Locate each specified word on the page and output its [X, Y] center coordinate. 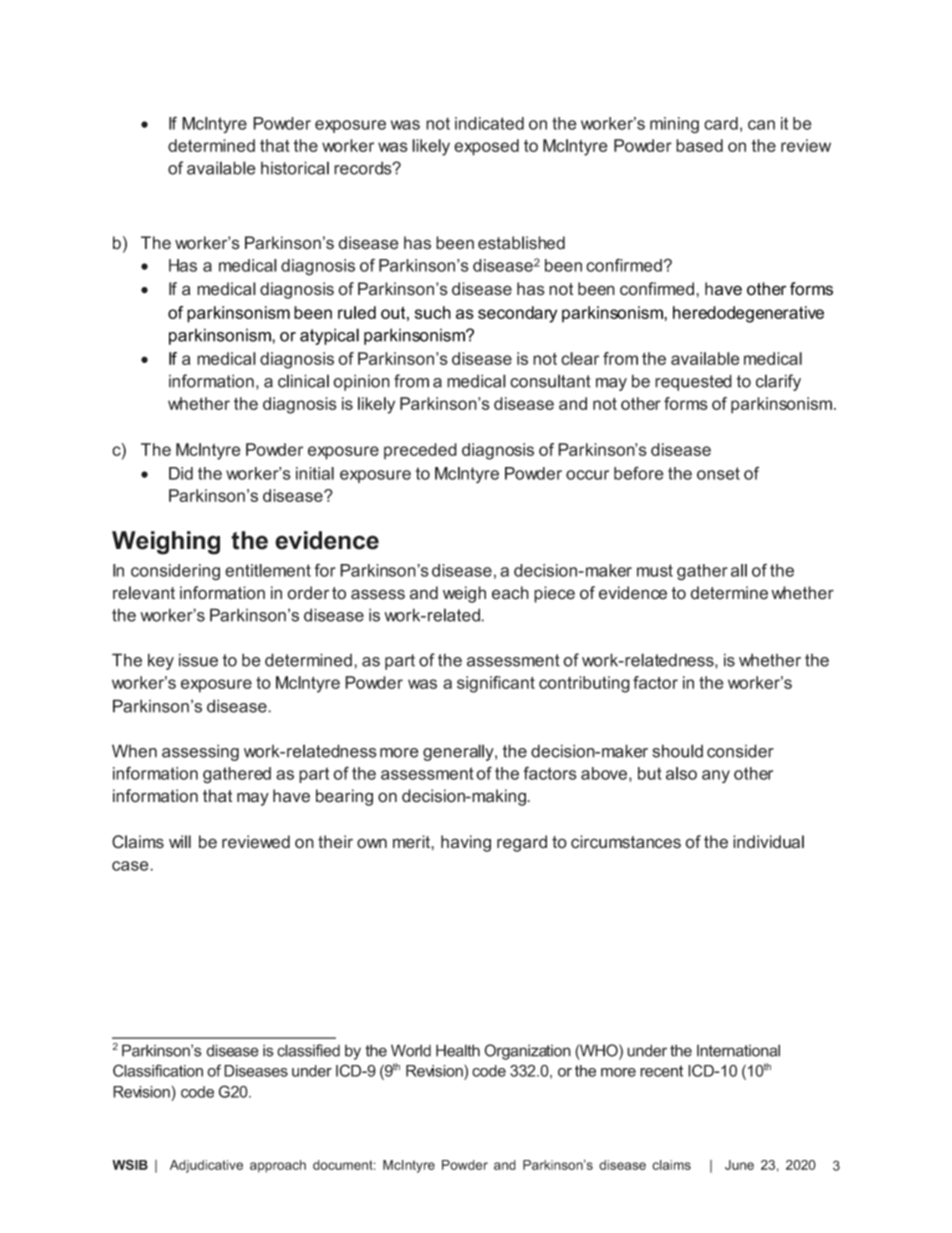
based [699, 145]
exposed [486, 147]
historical [295, 168]
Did [181, 473]
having [466, 843]
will [180, 841]
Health [458, 1050]
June [739, 1165]
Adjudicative [206, 1166]
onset [718, 473]
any [716, 776]
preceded [420, 451]
